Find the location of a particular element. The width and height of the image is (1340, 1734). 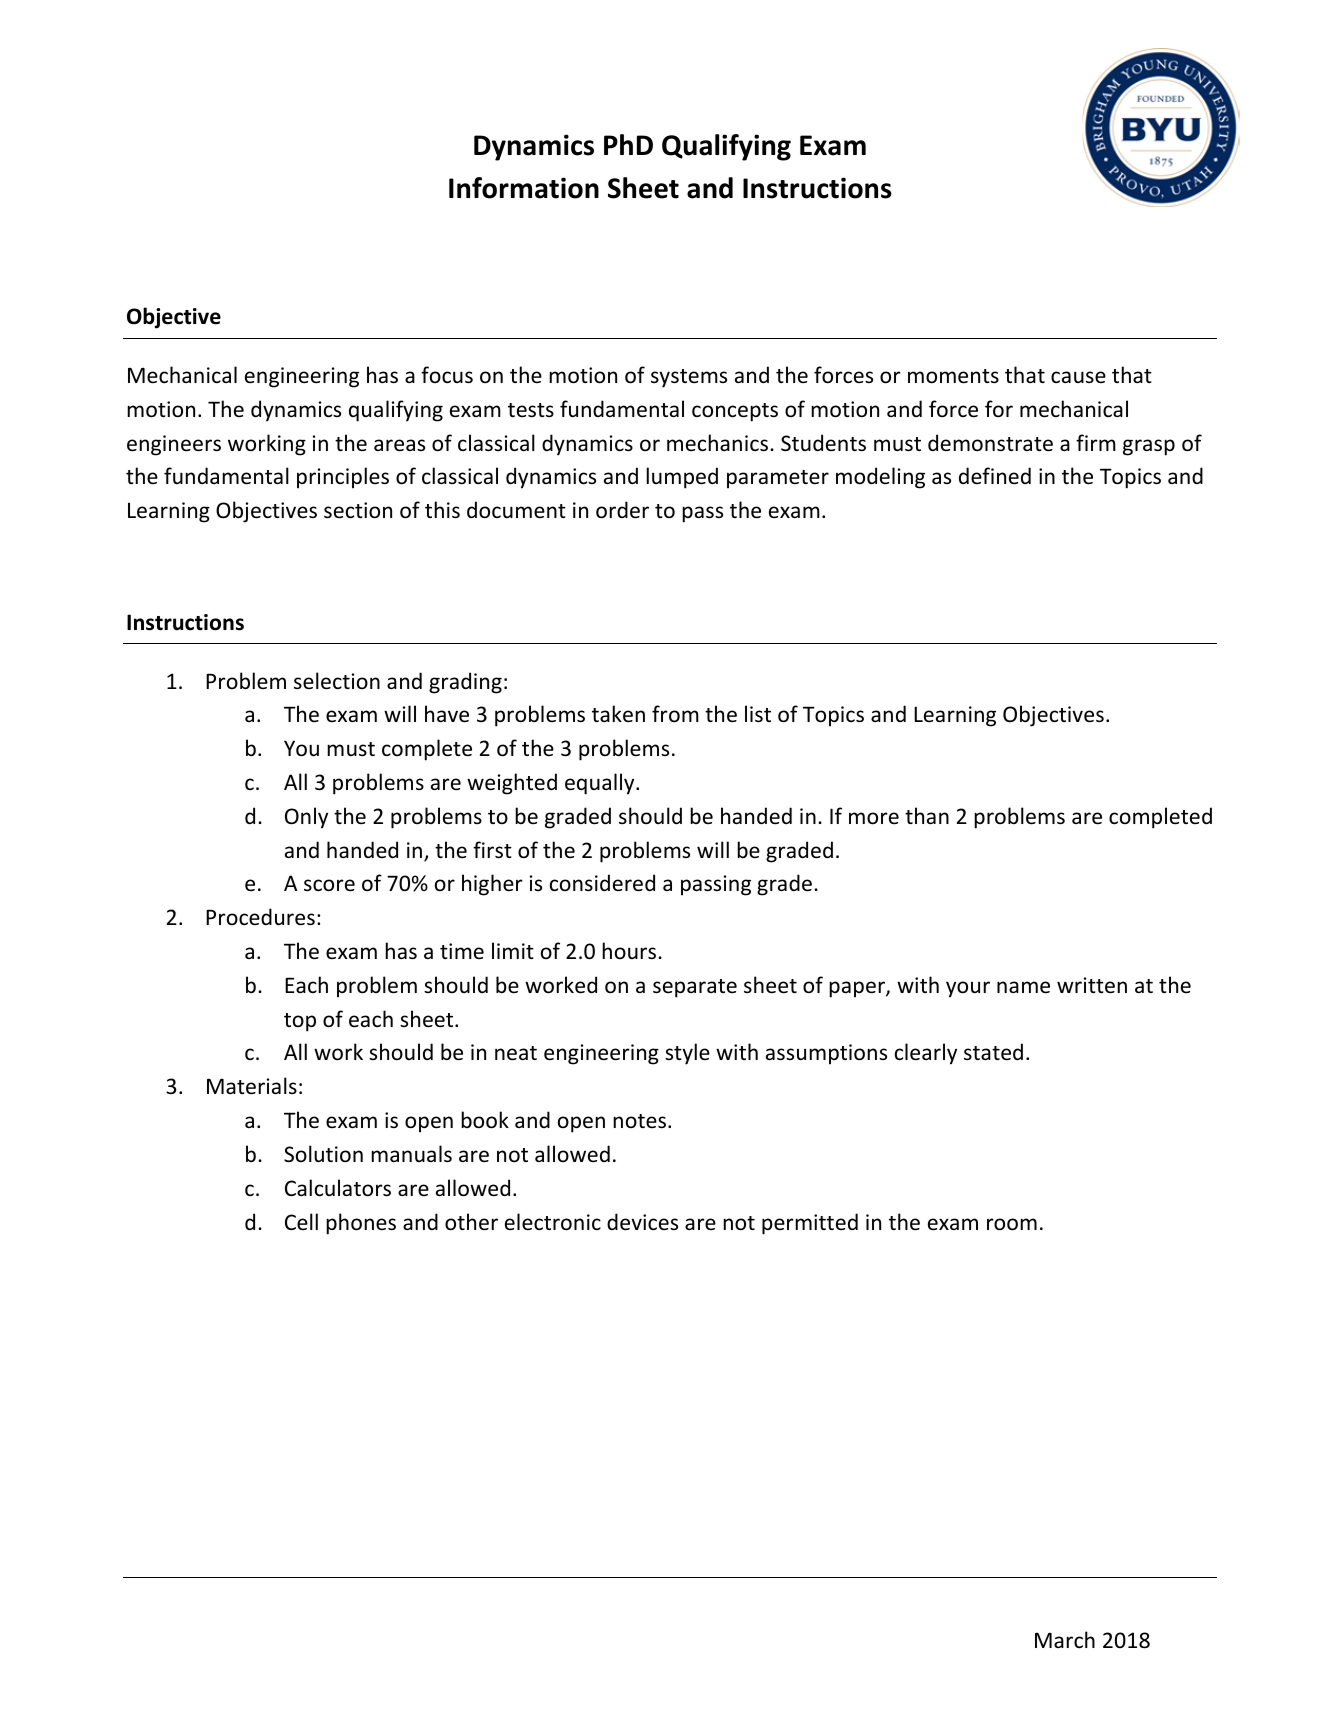

systems is located at coordinates (689, 378).
